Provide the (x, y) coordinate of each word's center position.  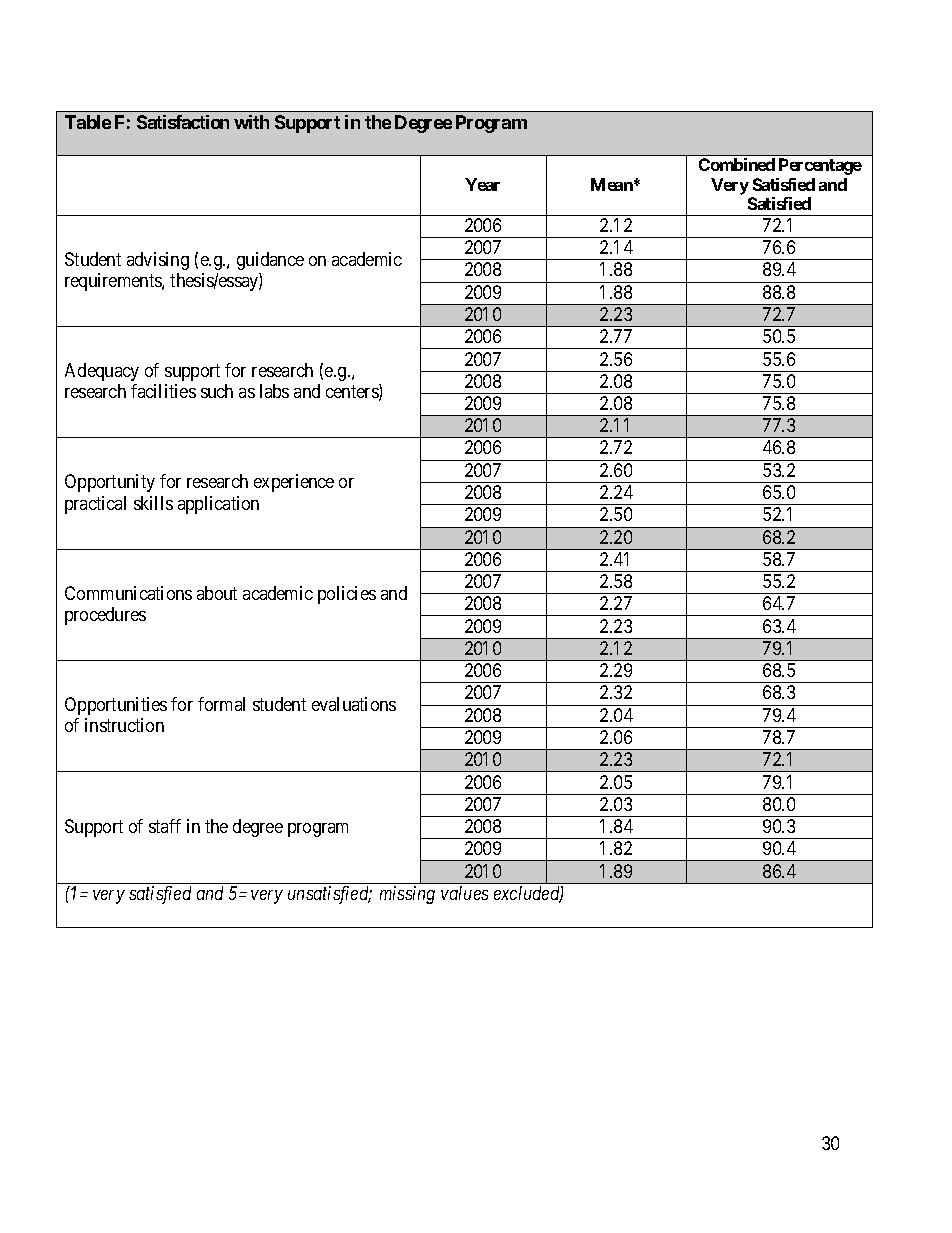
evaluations (354, 704)
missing (407, 895)
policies (347, 595)
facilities (163, 391)
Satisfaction (183, 122)
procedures (105, 616)
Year (482, 184)
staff (165, 826)
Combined (737, 164)
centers (353, 393)
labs (274, 391)
